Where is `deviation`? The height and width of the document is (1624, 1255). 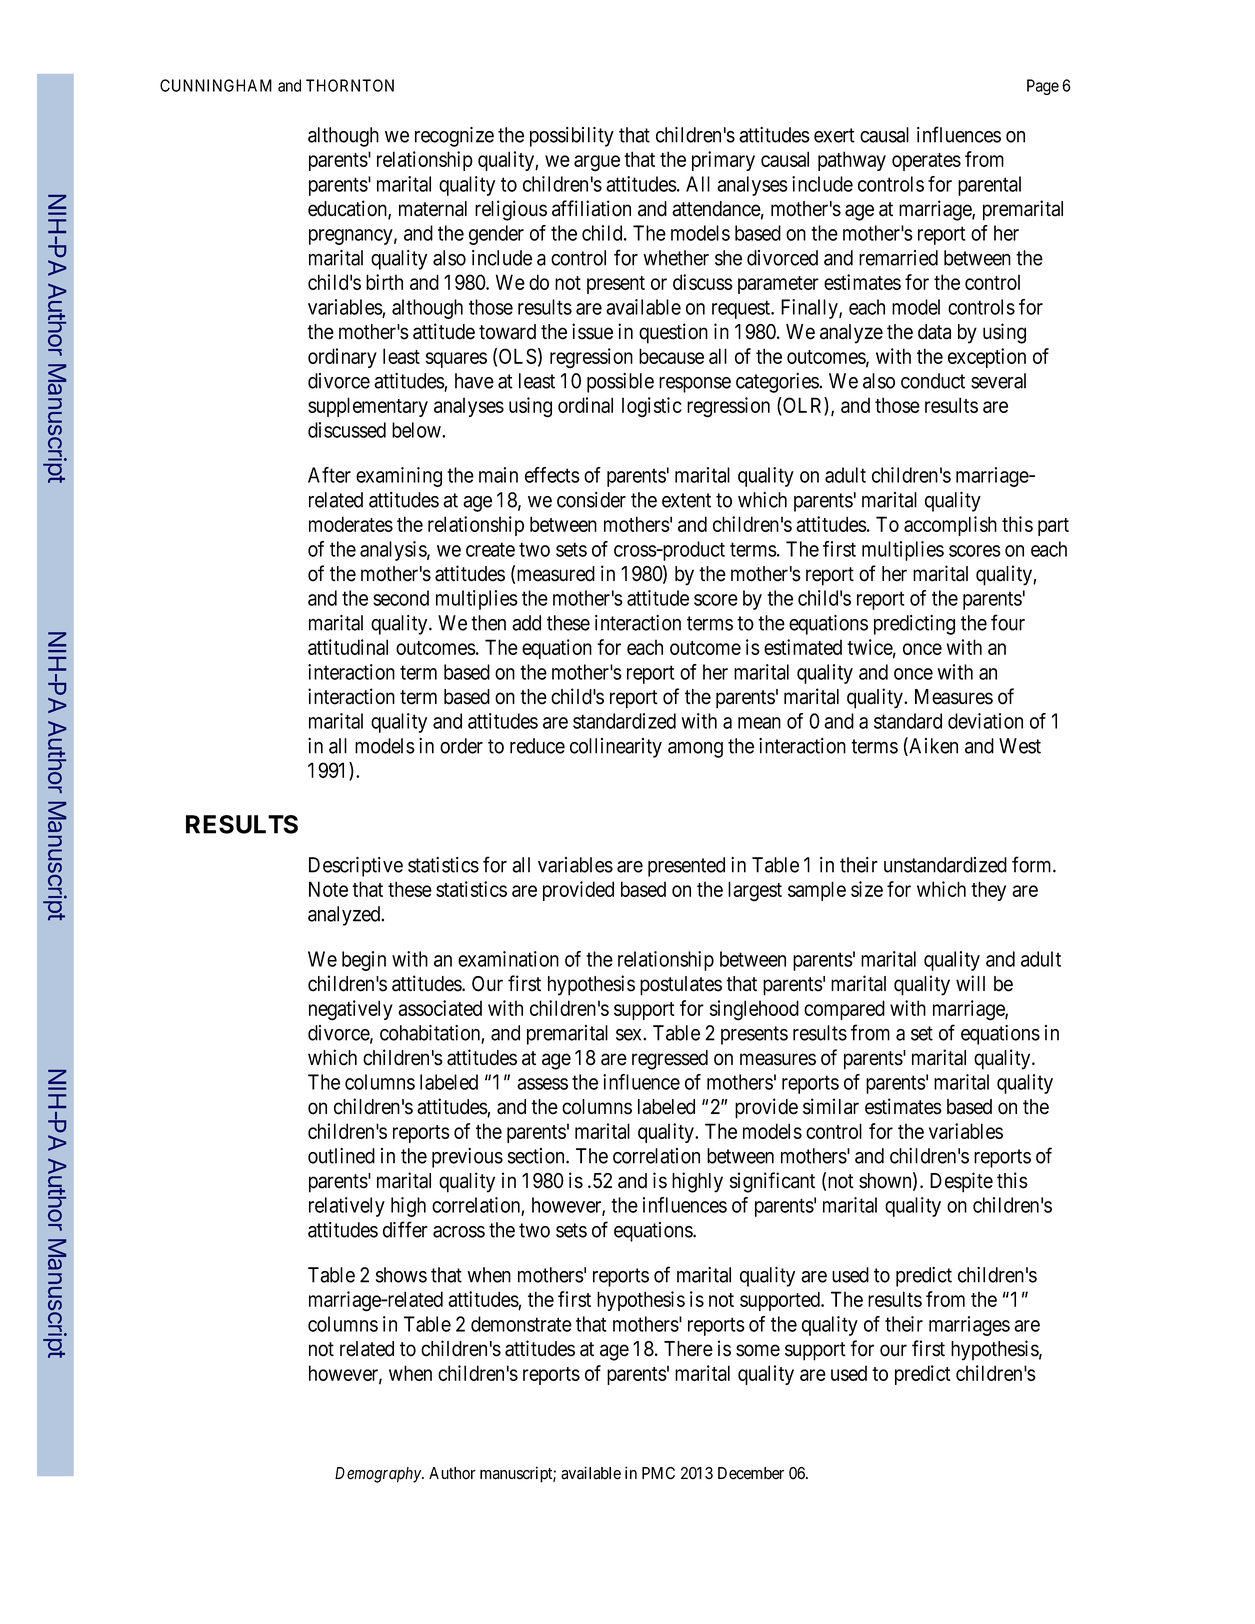 deviation is located at coordinates (985, 721).
